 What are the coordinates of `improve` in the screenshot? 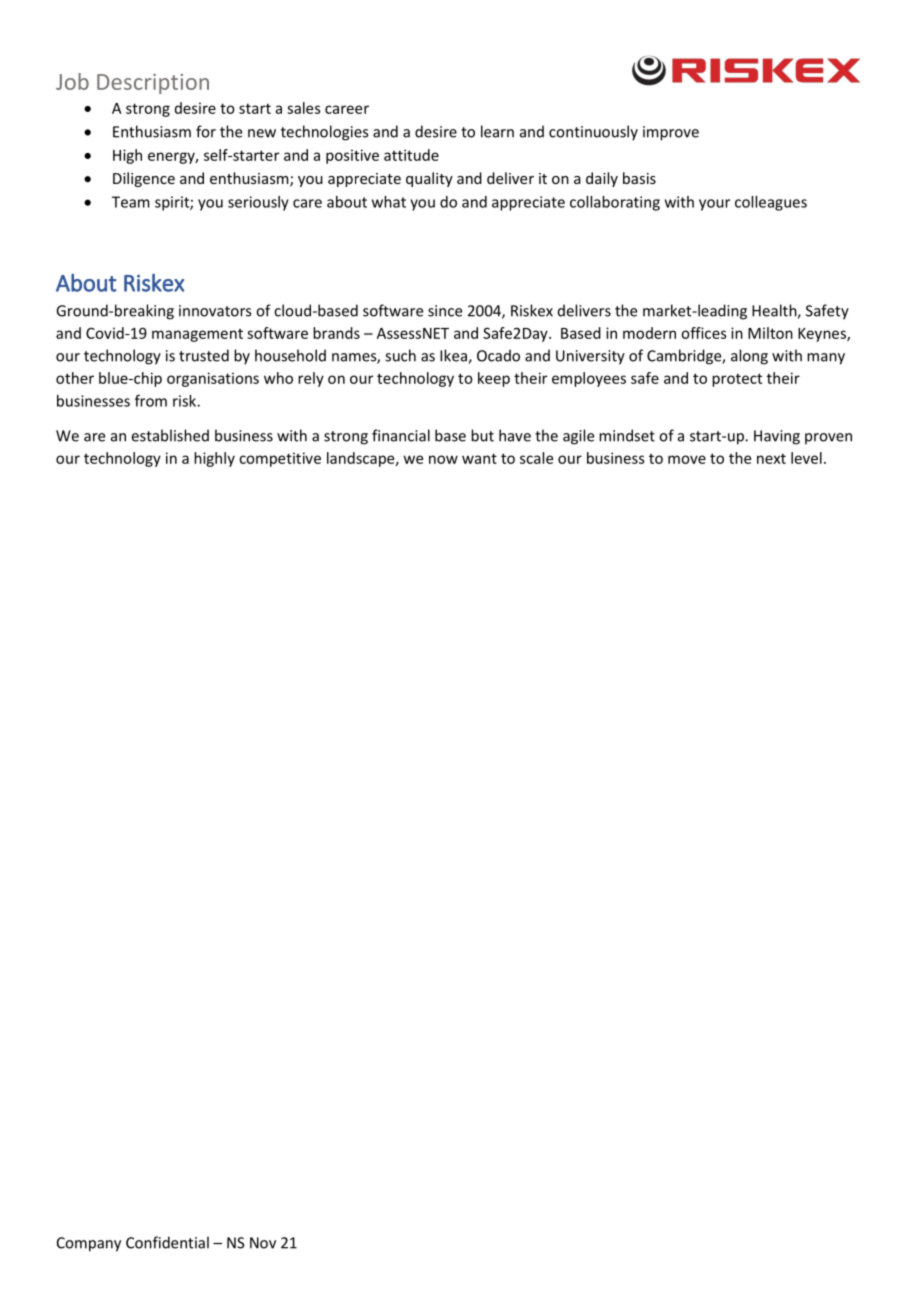 It's located at (671, 133).
